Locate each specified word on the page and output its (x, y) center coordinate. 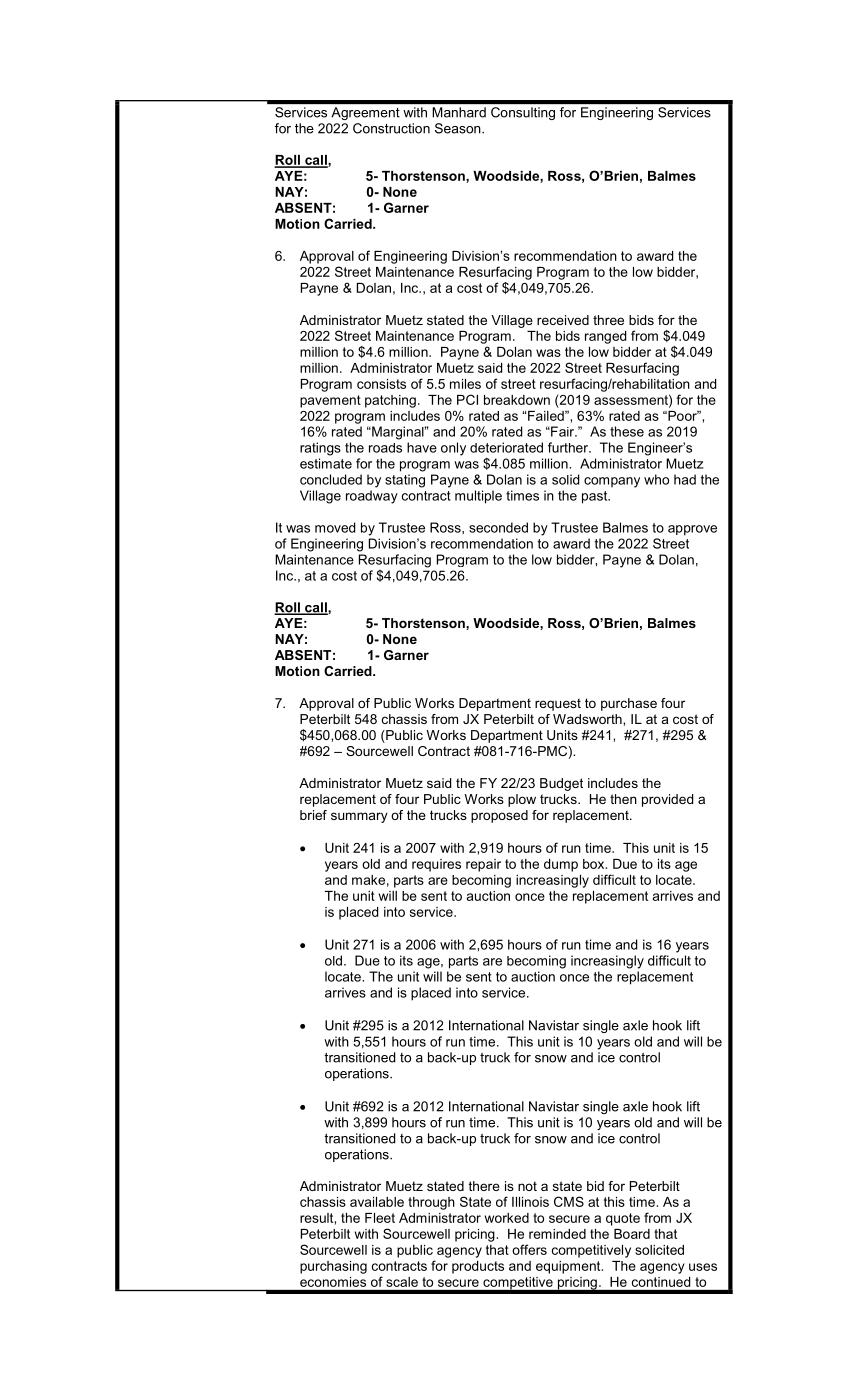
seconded (498, 527)
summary (359, 817)
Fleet (380, 1218)
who (656, 479)
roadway (372, 497)
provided (667, 800)
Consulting (523, 113)
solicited (659, 1250)
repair (483, 865)
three (608, 320)
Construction (391, 128)
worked (507, 1218)
